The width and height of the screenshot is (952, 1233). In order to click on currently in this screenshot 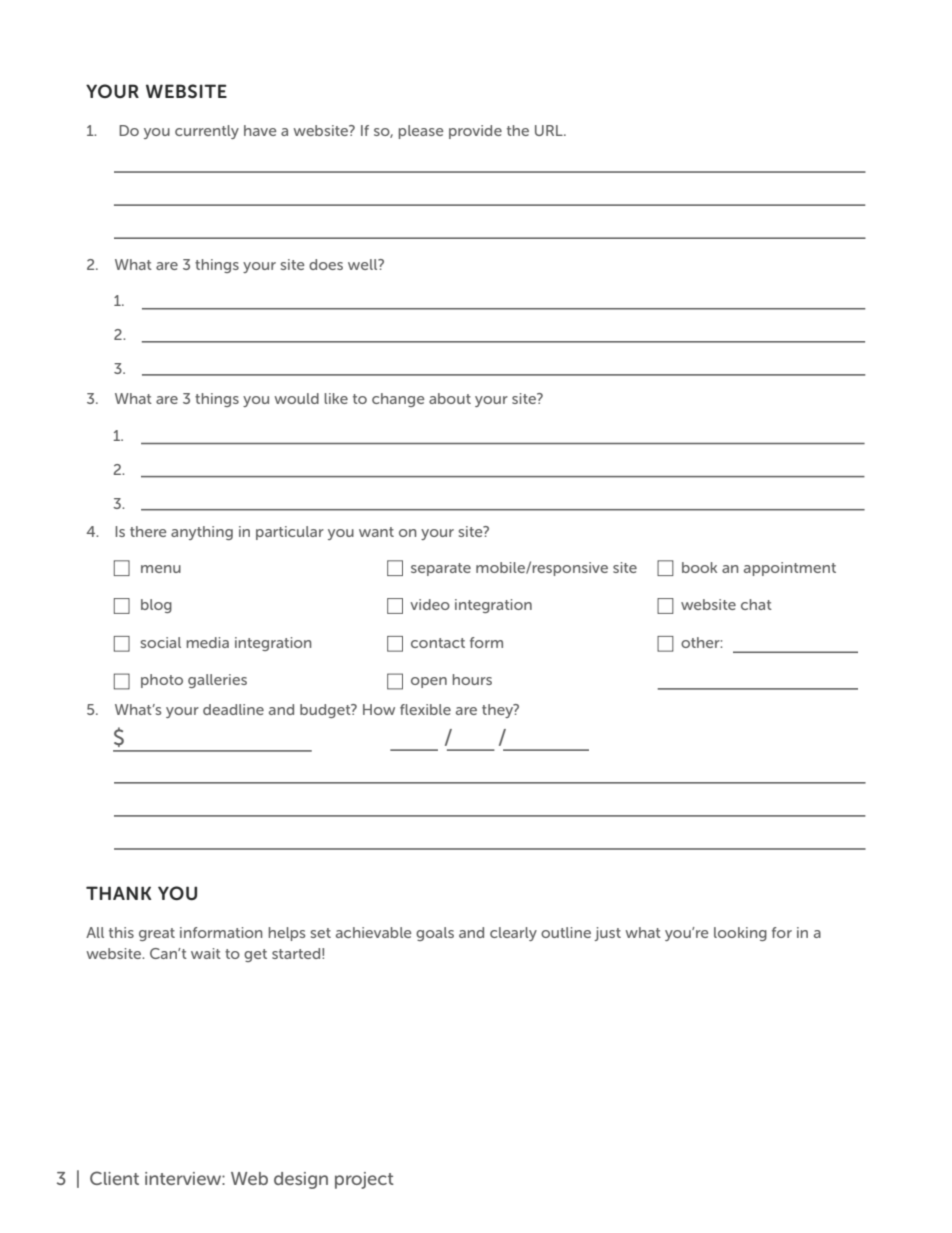, I will do `click(207, 132)`.
